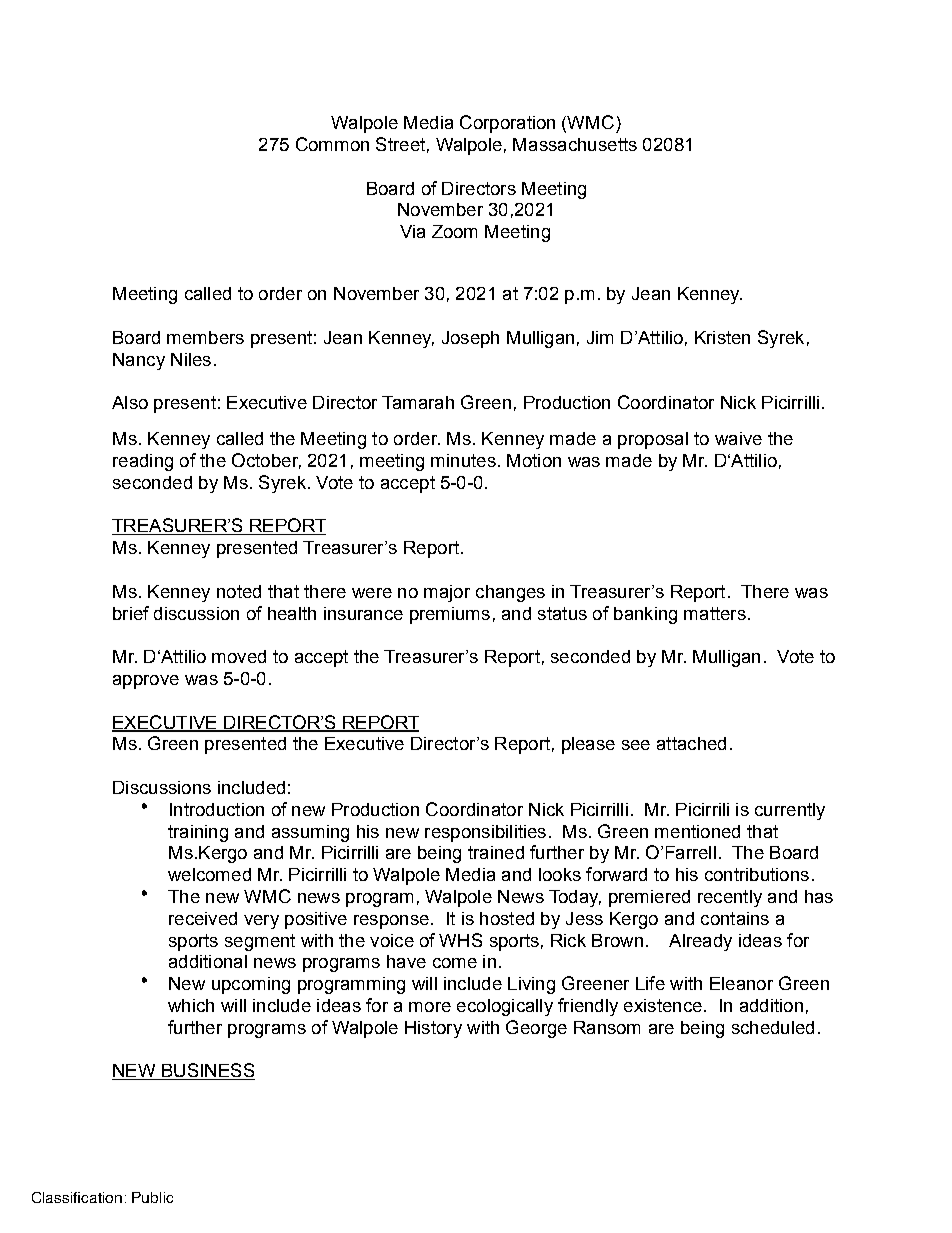  Describe the element at coordinates (433, 1029) in the screenshot. I see `History` at that location.
